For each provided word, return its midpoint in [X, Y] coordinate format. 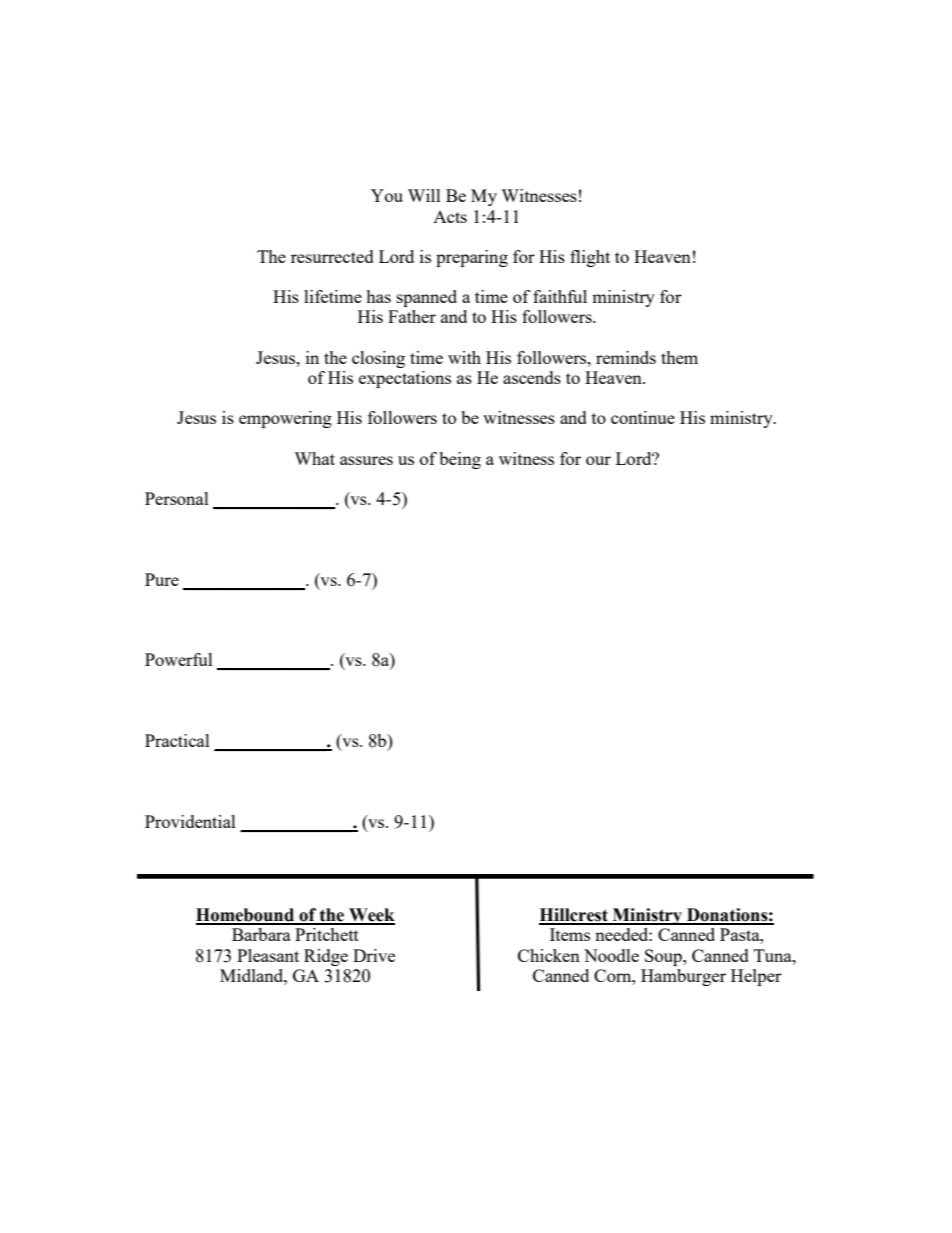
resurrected [332, 256]
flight [590, 258]
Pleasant [268, 955]
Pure [162, 579]
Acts [450, 217]
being [460, 460]
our [598, 460]
